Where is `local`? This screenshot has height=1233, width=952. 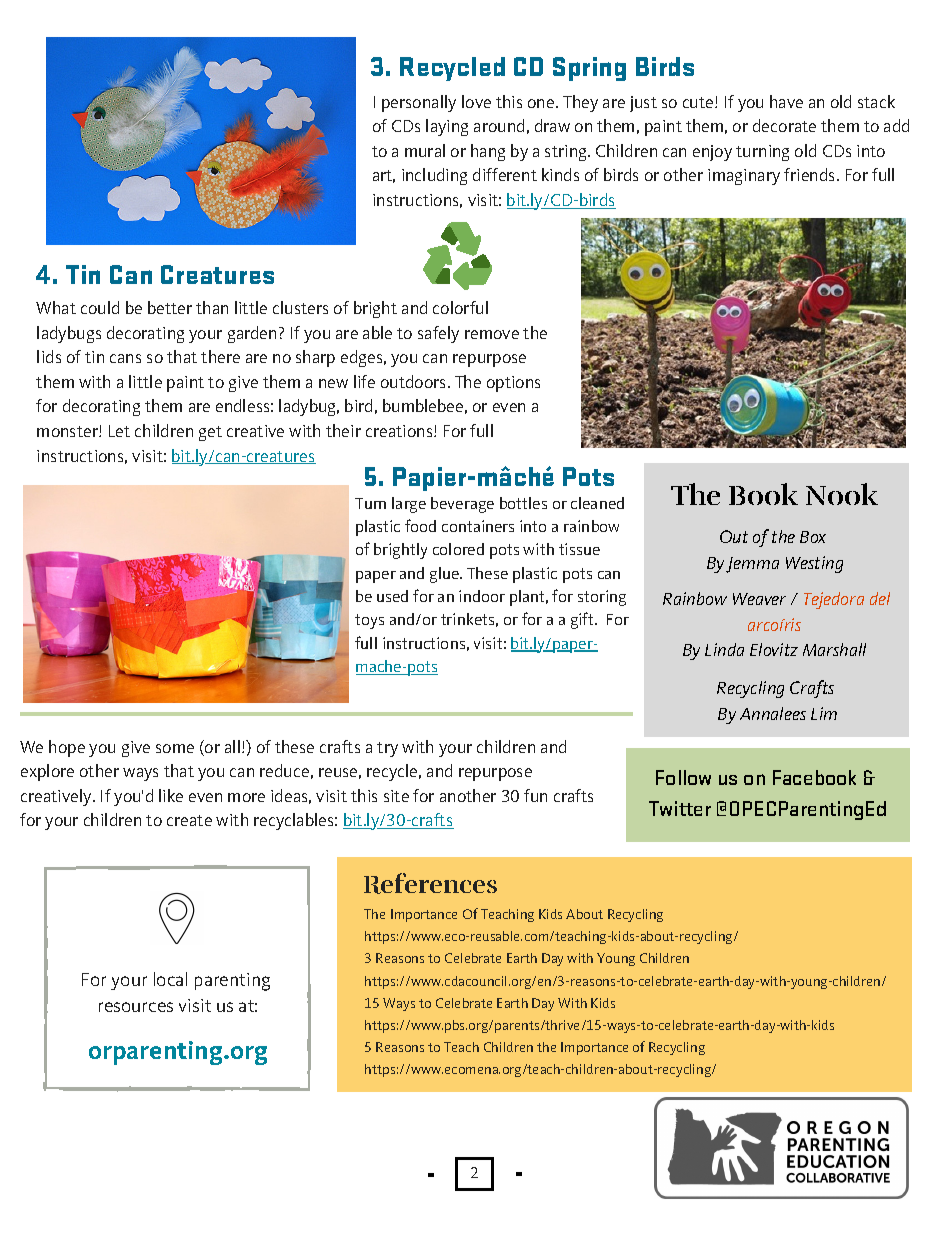 local is located at coordinates (170, 979).
